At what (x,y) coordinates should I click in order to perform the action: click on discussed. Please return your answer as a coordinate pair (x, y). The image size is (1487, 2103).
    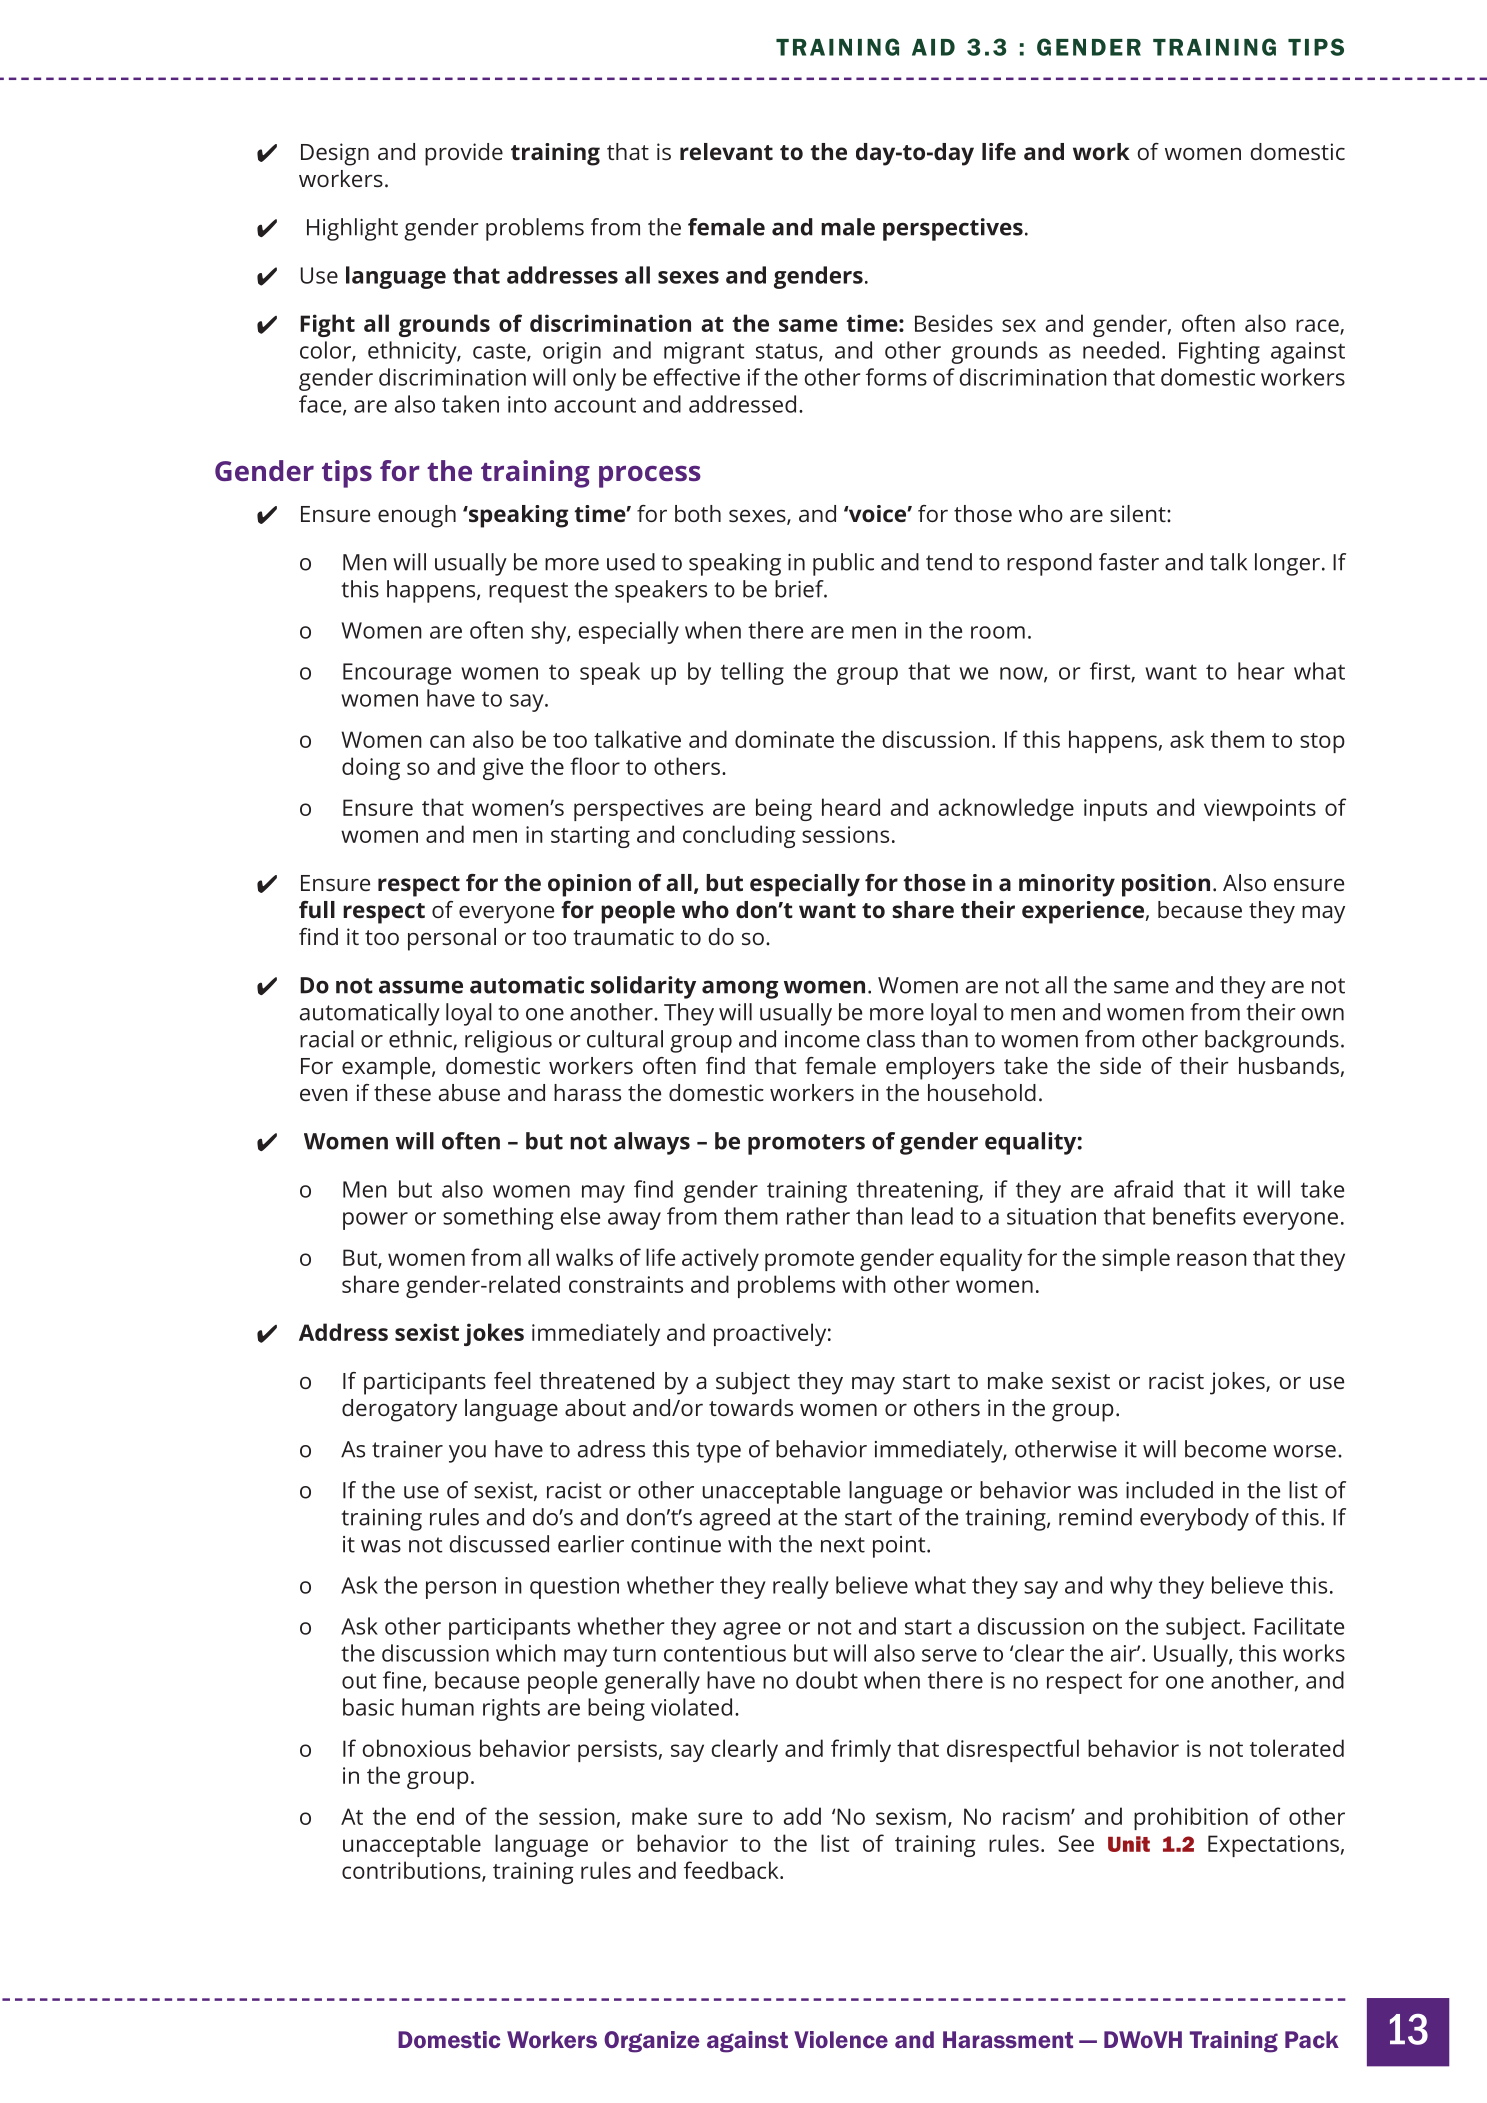
    Looking at the image, I should click on (499, 1544).
